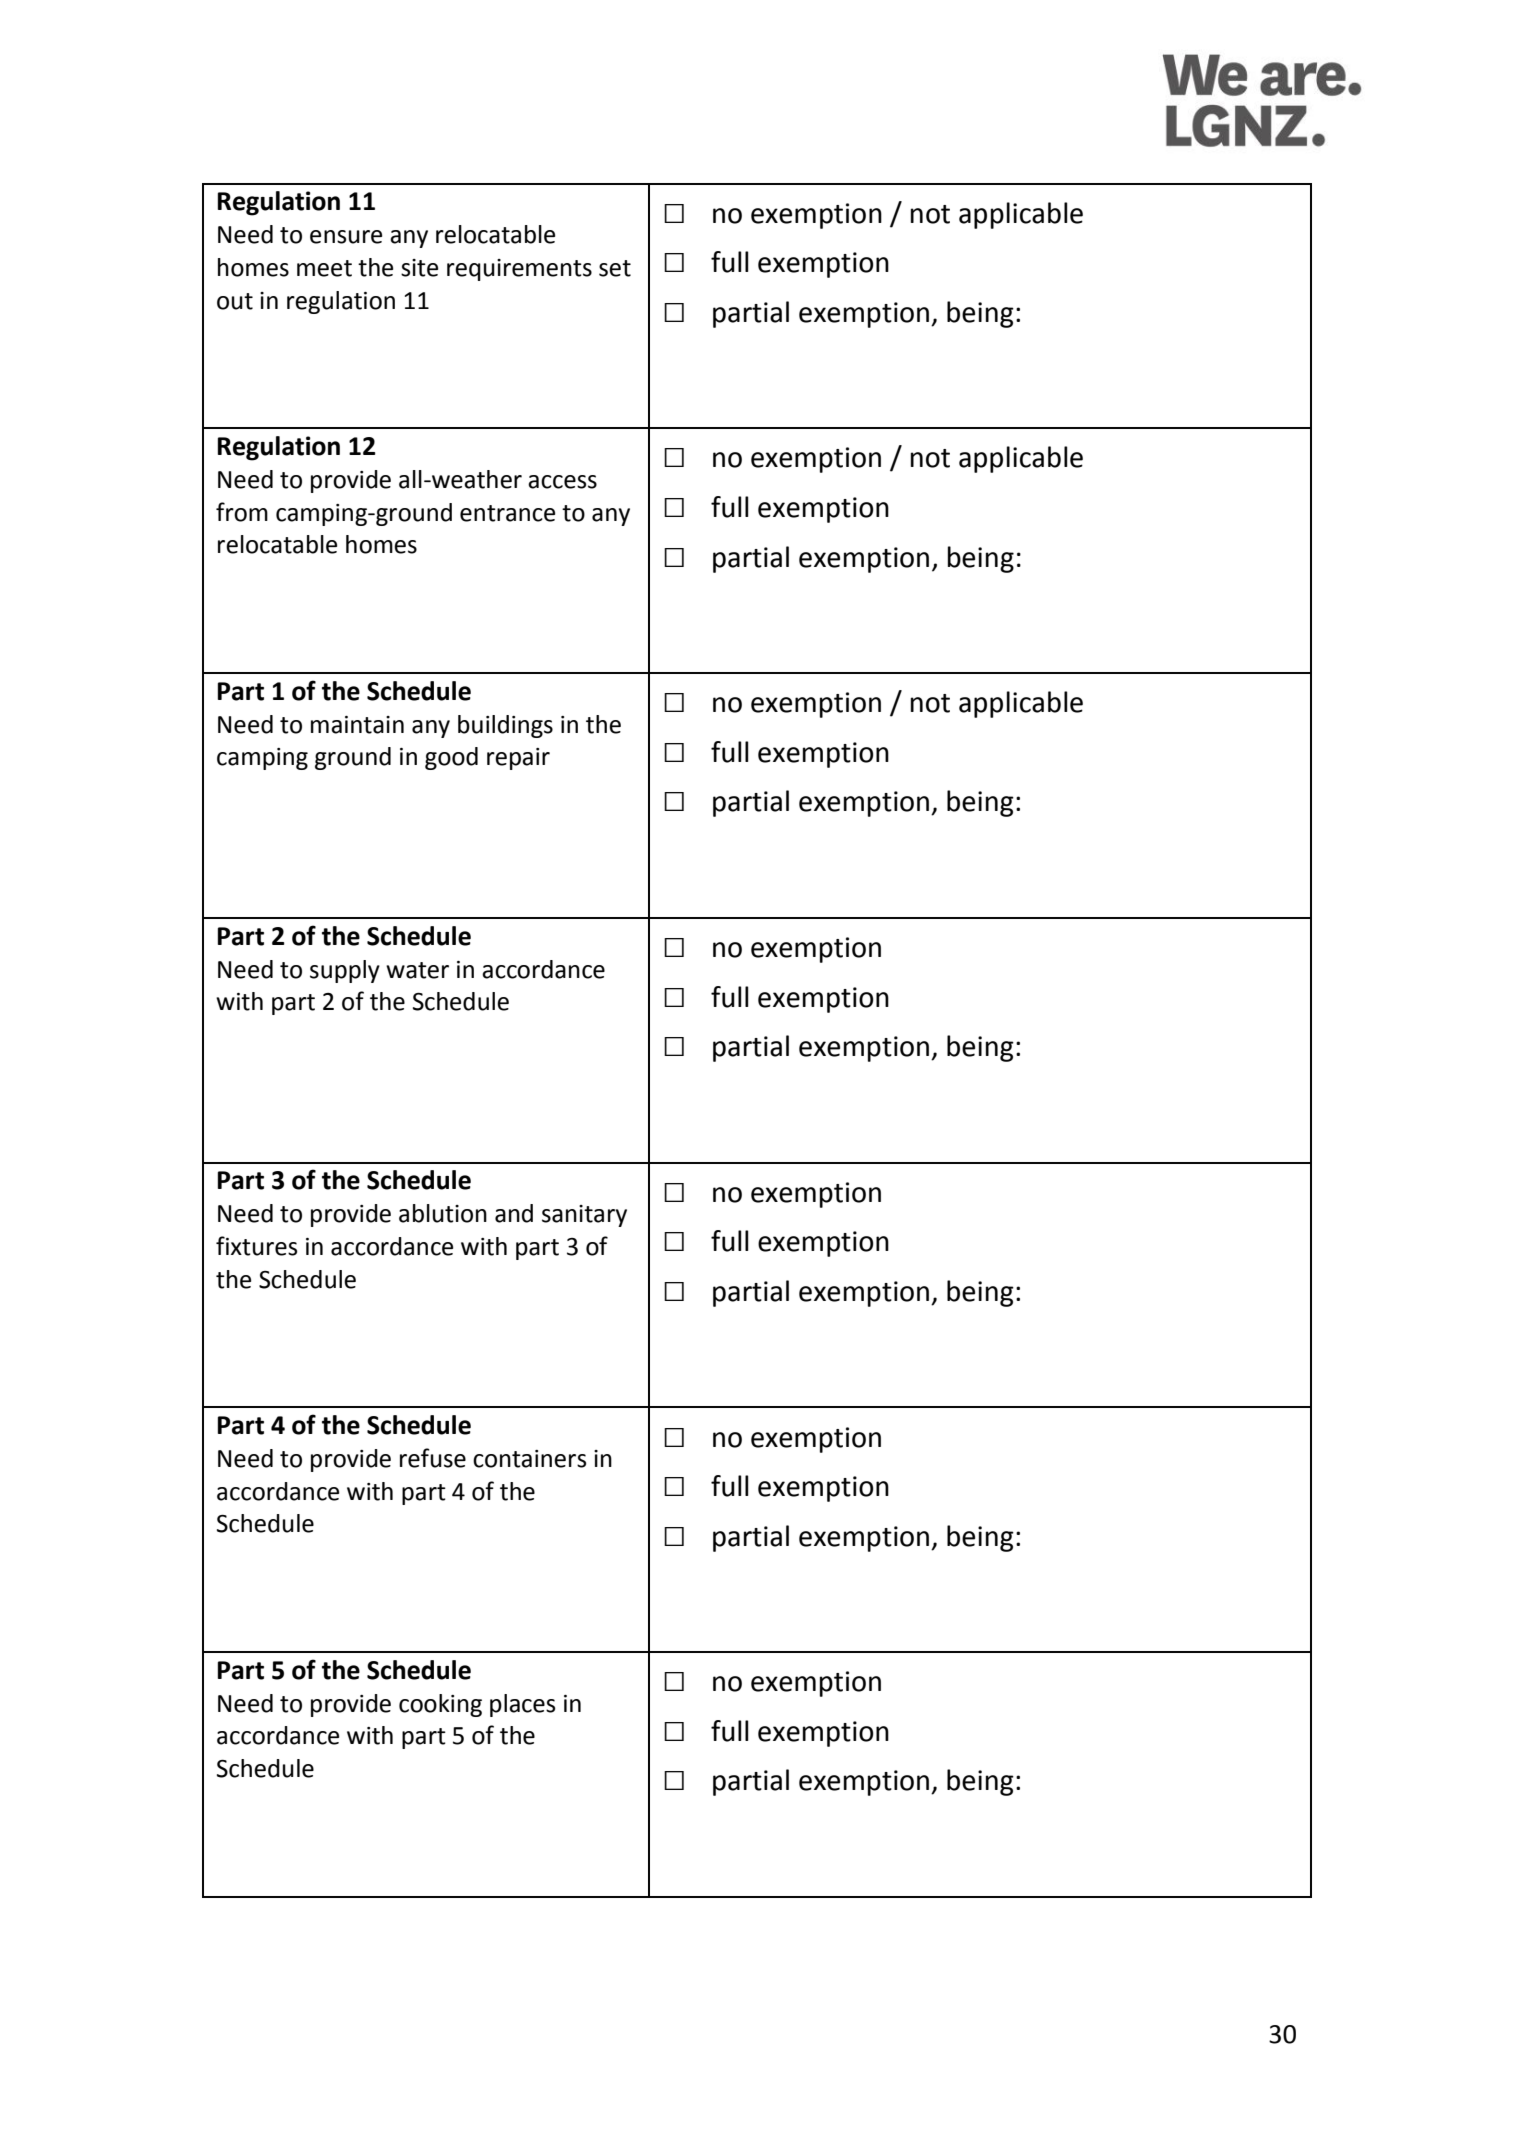 The width and height of the image is (1513, 2139). What do you see at coordinates (242, 512) in the image?
I see `from` at bounding box center [242, 512].
